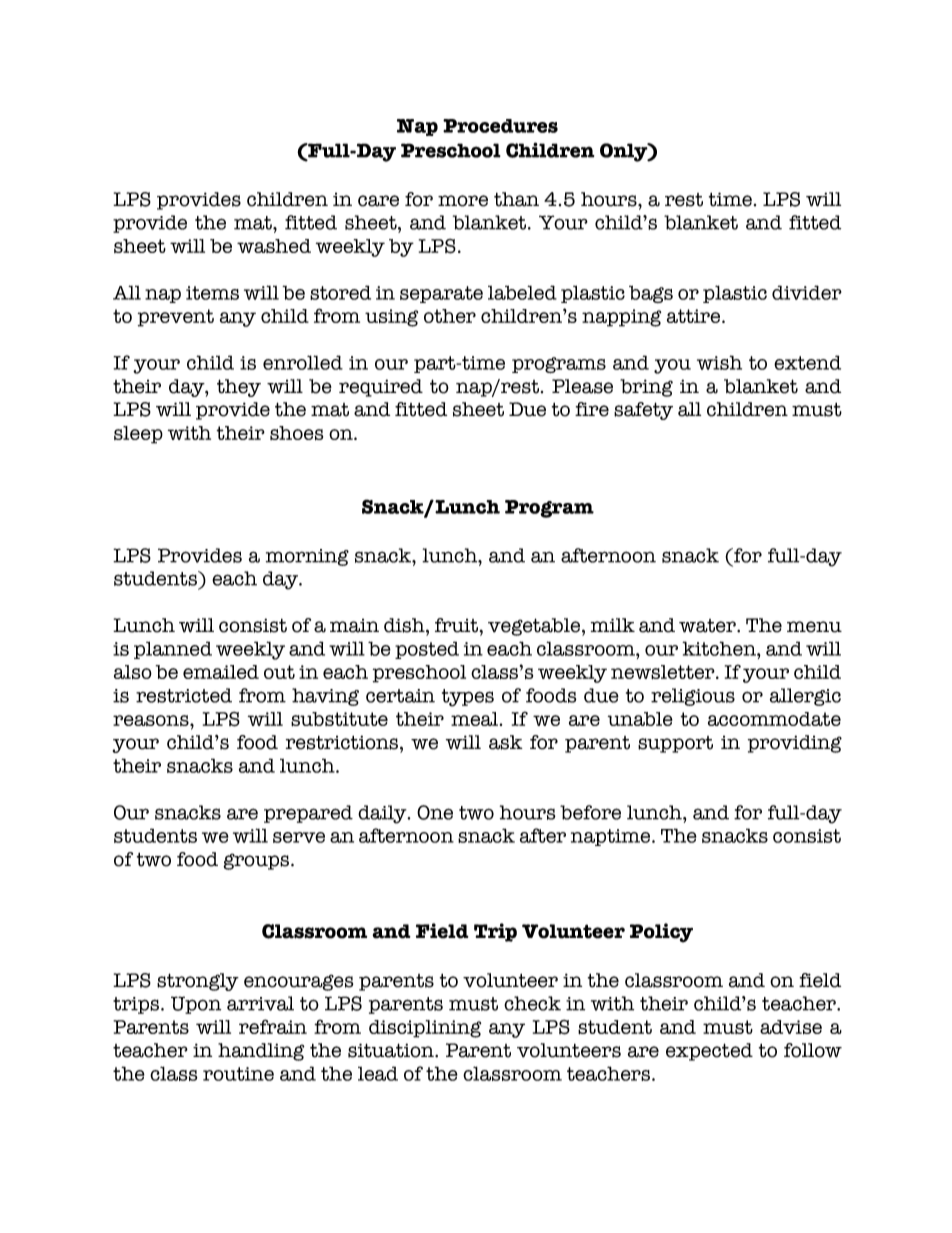 Image resolution: width=952 pixels, height=1233 pixels. Describe the element at coordinates (307, 557) in the page. I see `morning` at that location.
